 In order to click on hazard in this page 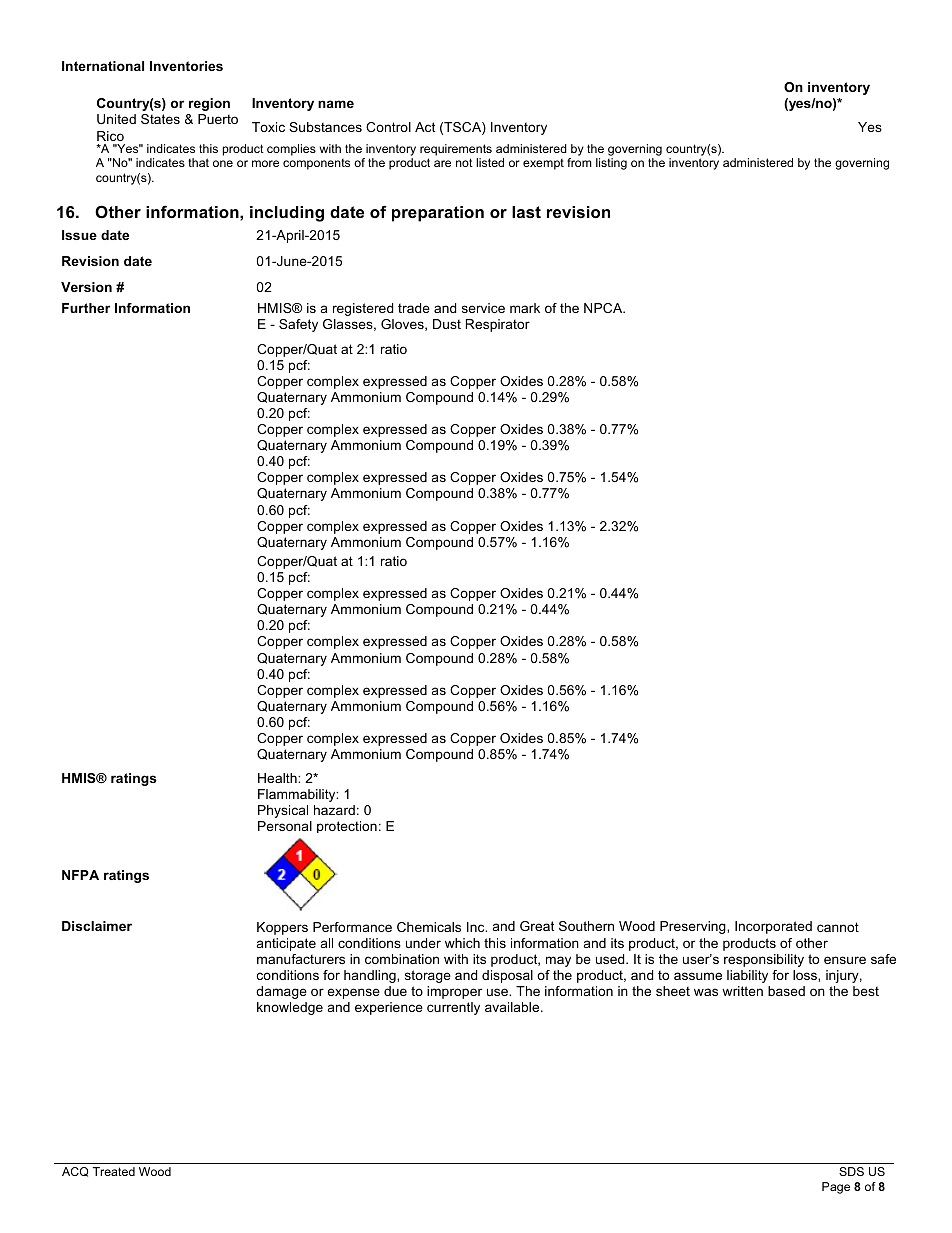, I will do `click(334, 810)`.
